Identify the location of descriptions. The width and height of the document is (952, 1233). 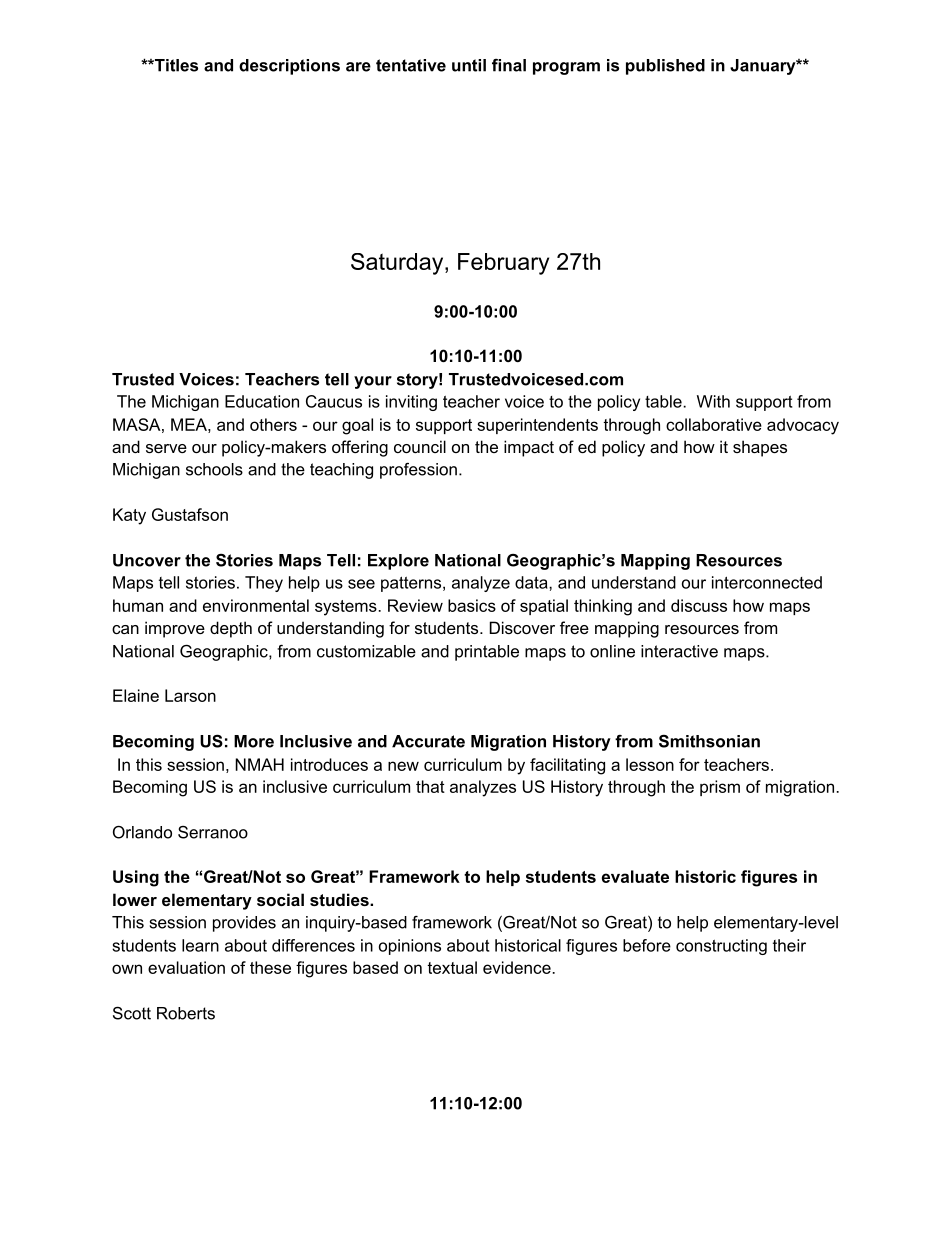
(289, 67).
